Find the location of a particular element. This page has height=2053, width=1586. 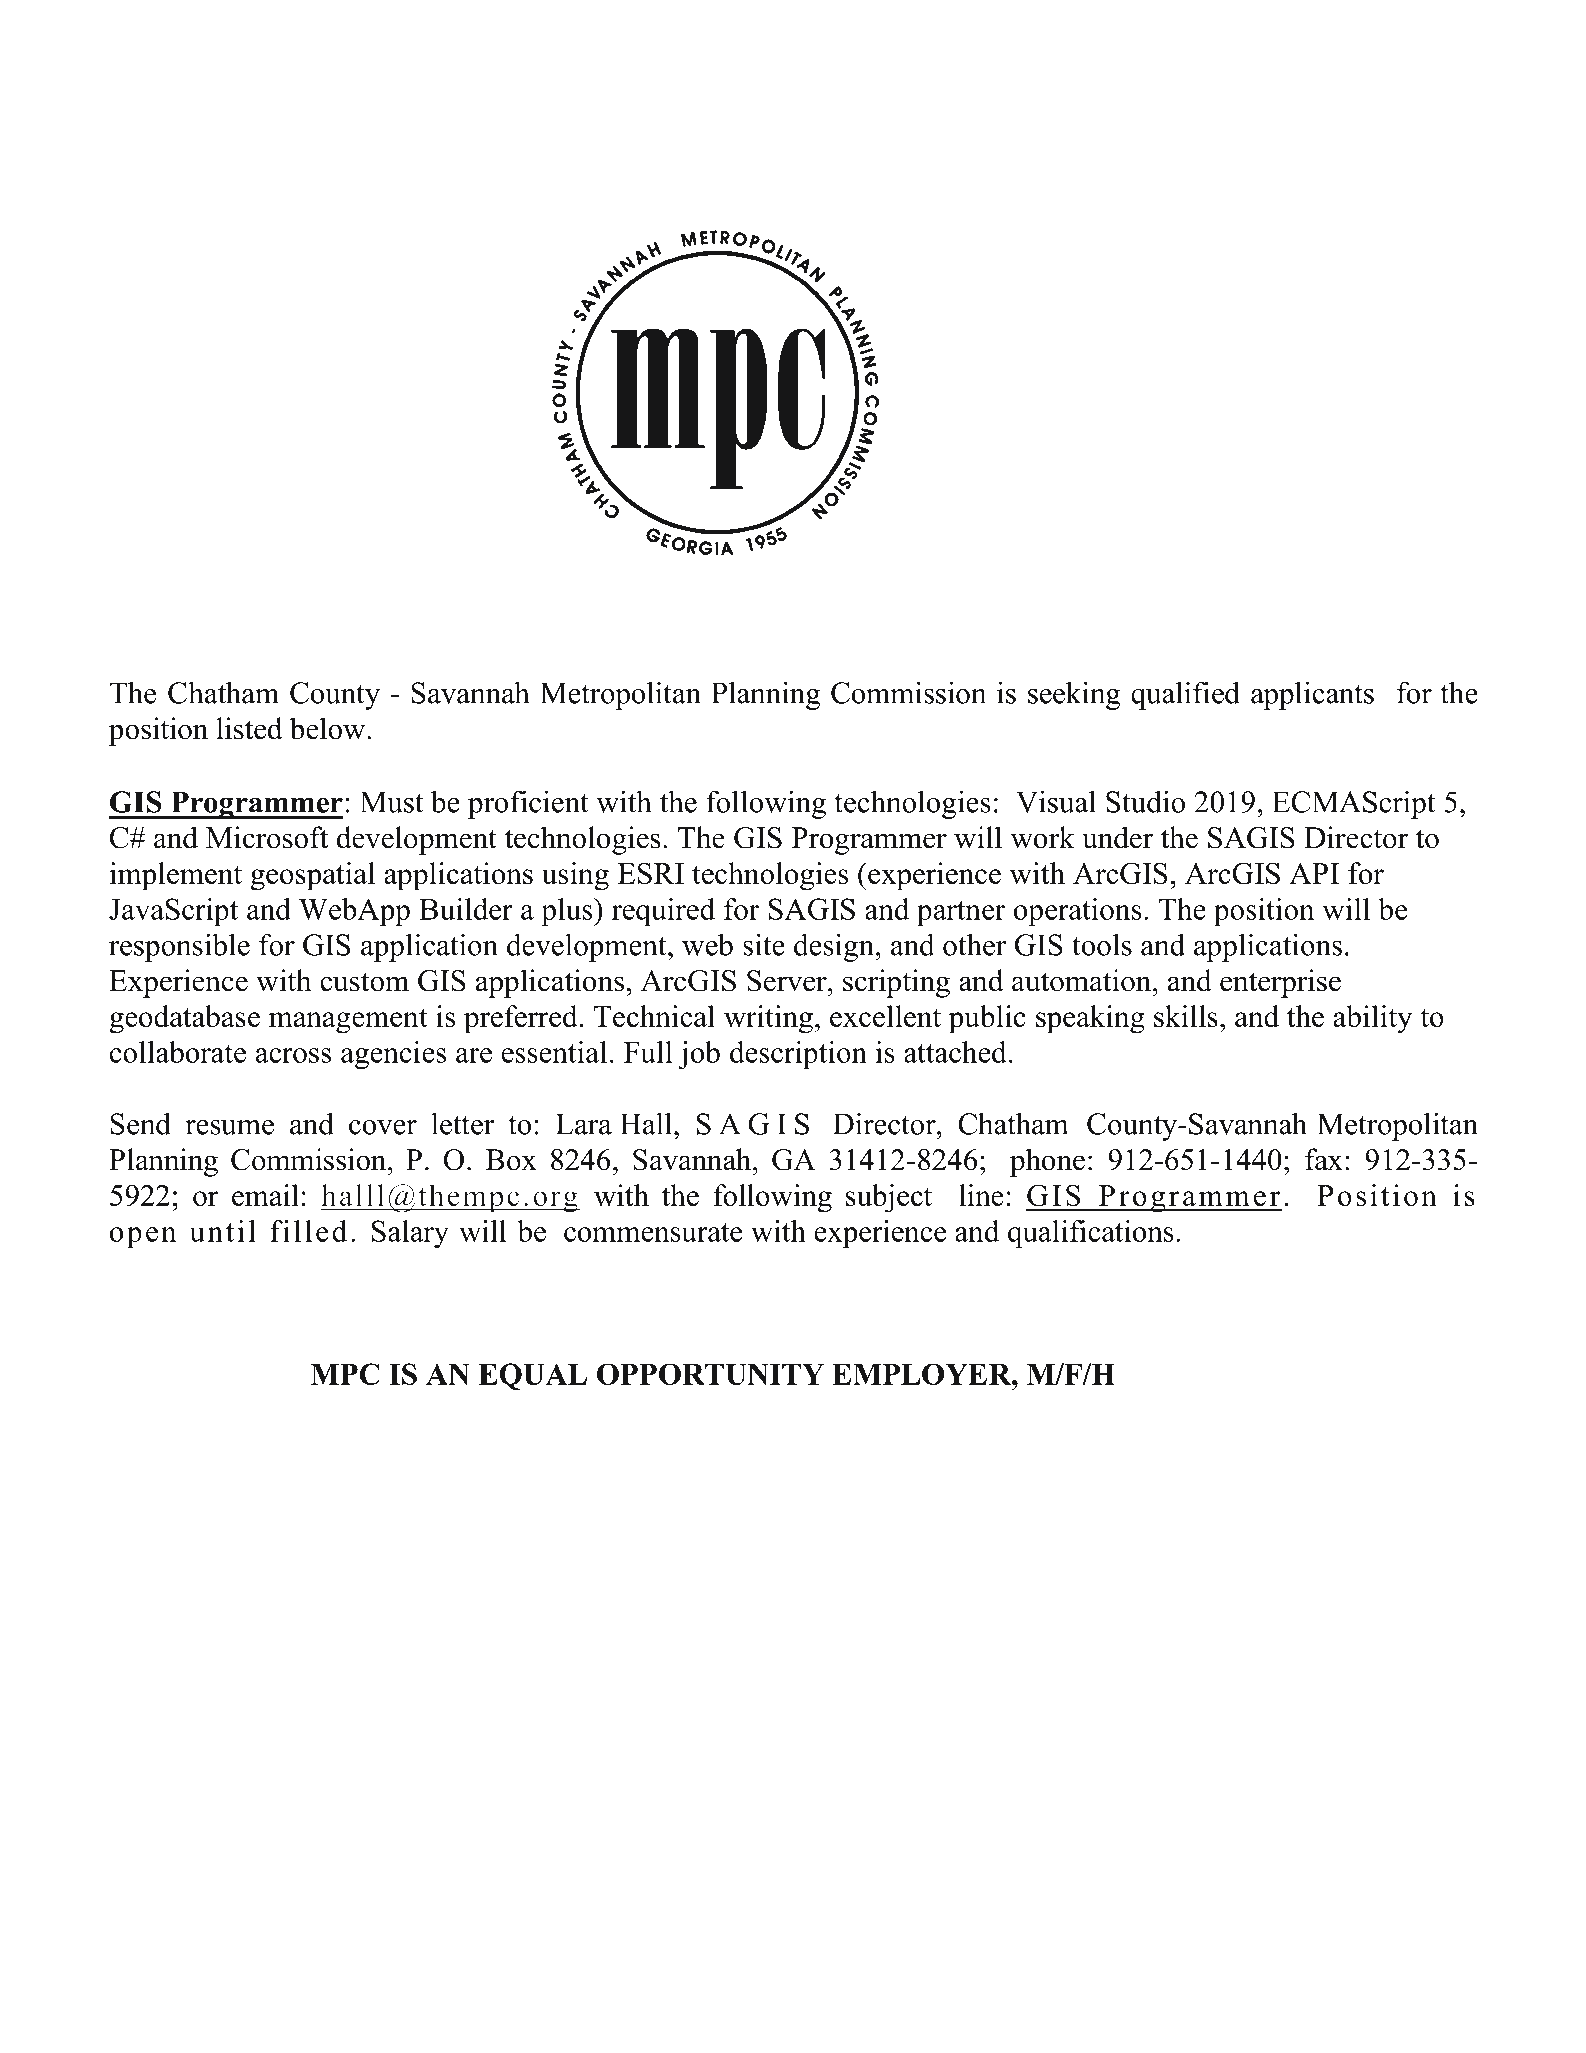

EQUAL is located at coordinates (533, 1376).
